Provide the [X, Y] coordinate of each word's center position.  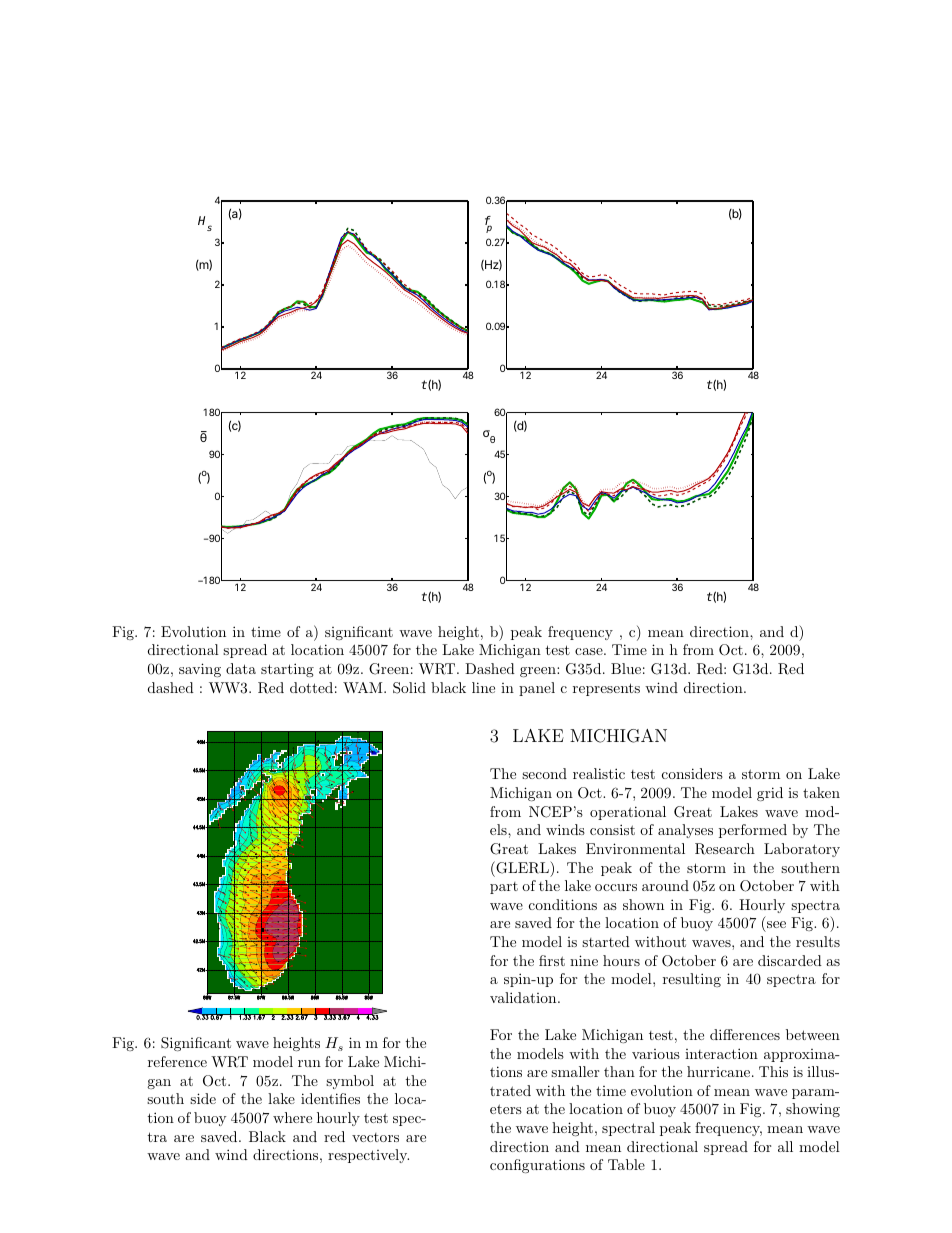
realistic [599, 773]
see [776, 924]
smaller [575, 1071]
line [483, 687]
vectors [375, 1137]
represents [606, 689]
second [544, 773]
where [292, 1117]
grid [770, 794]
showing [813, 1110]
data [241, 668]
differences [745, 1034]
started [606, 941]
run [309, 1063]
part [504, 888]
